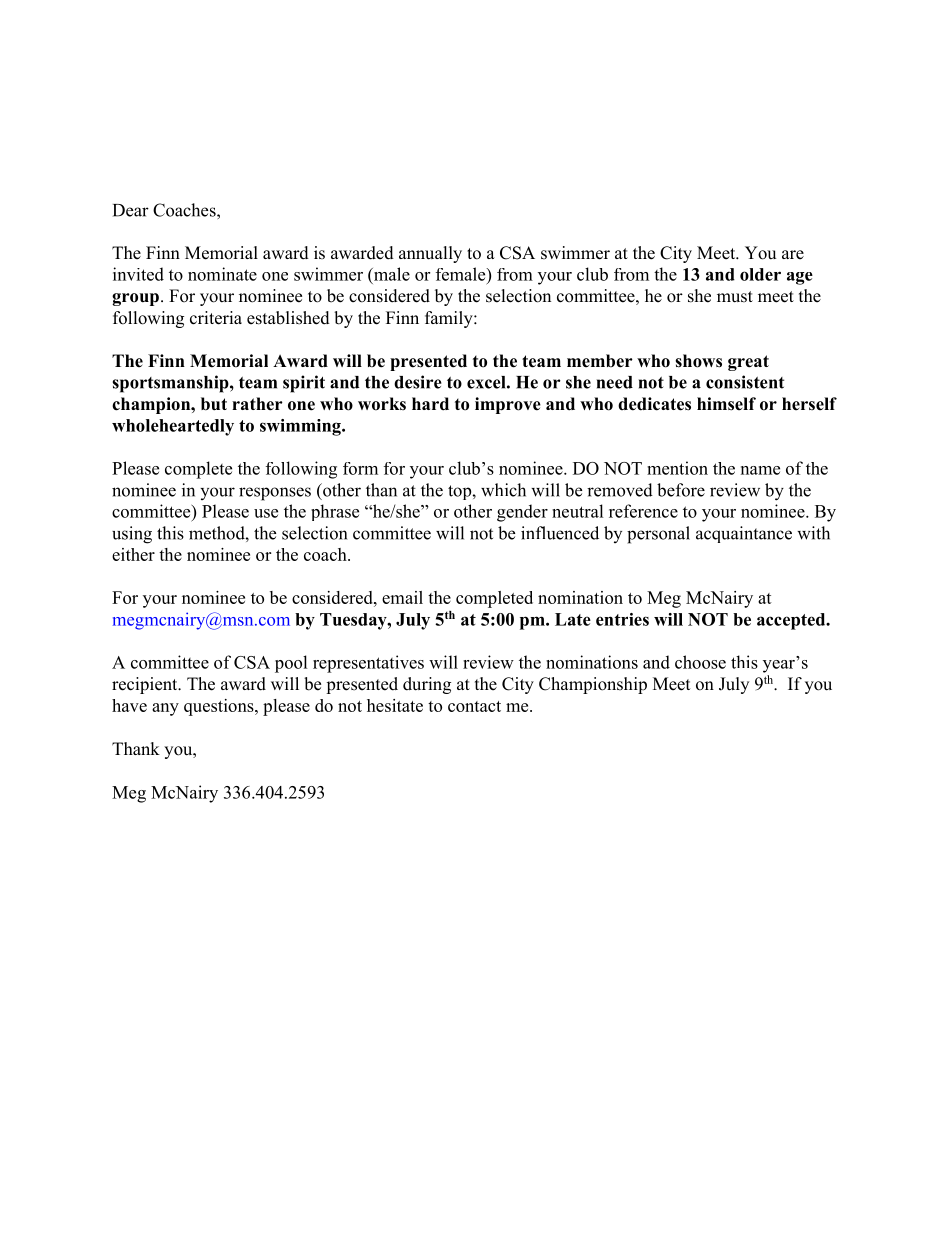 The height and width of the screenshot is (1233, 952). What do you see at coordinates (522, 513) in the screenshot?
I see `gender` at bounding box center [522, 513].
